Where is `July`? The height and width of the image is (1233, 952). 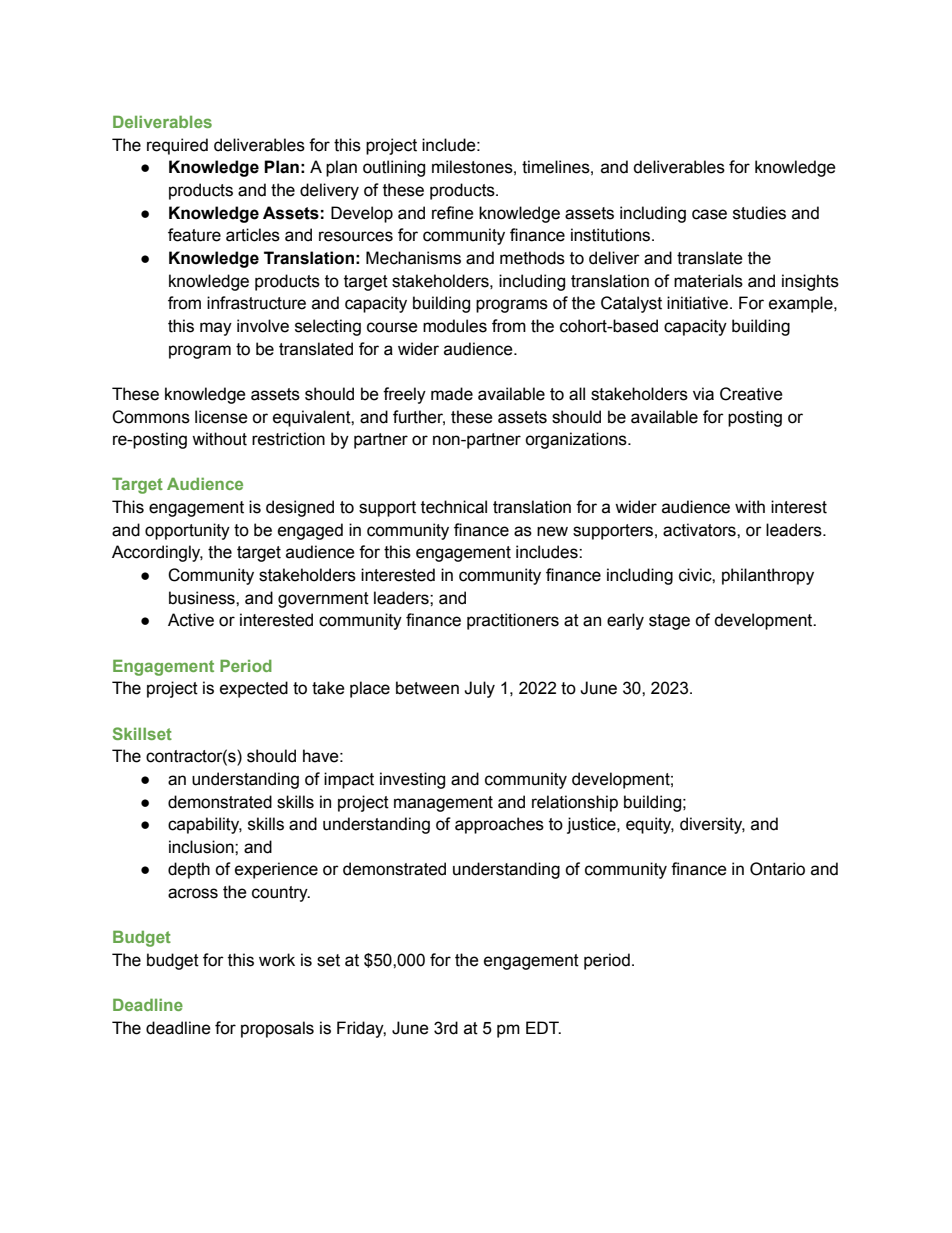
July is located at coordinates (479, 689).
